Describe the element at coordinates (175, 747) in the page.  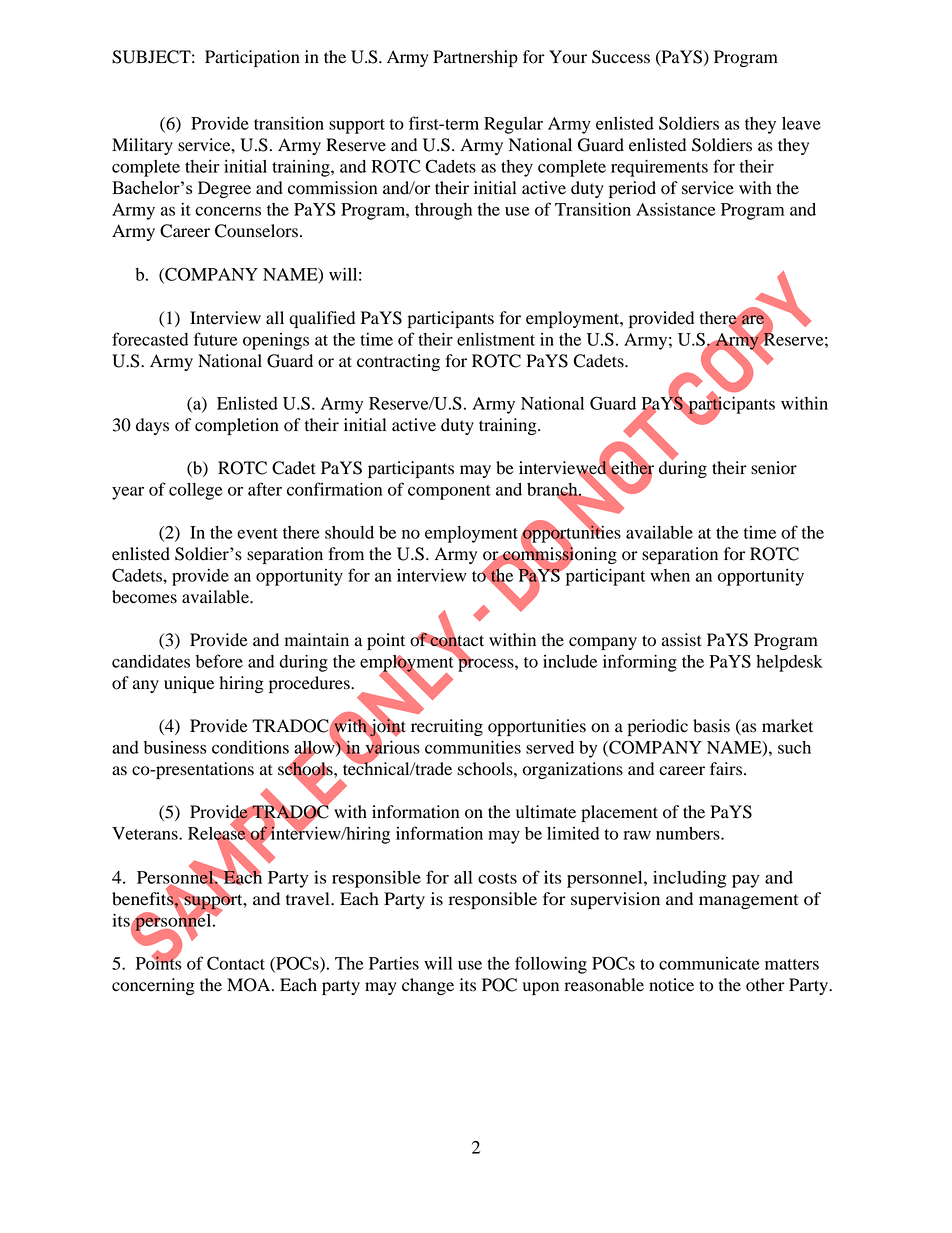
I see `business` at that location.
